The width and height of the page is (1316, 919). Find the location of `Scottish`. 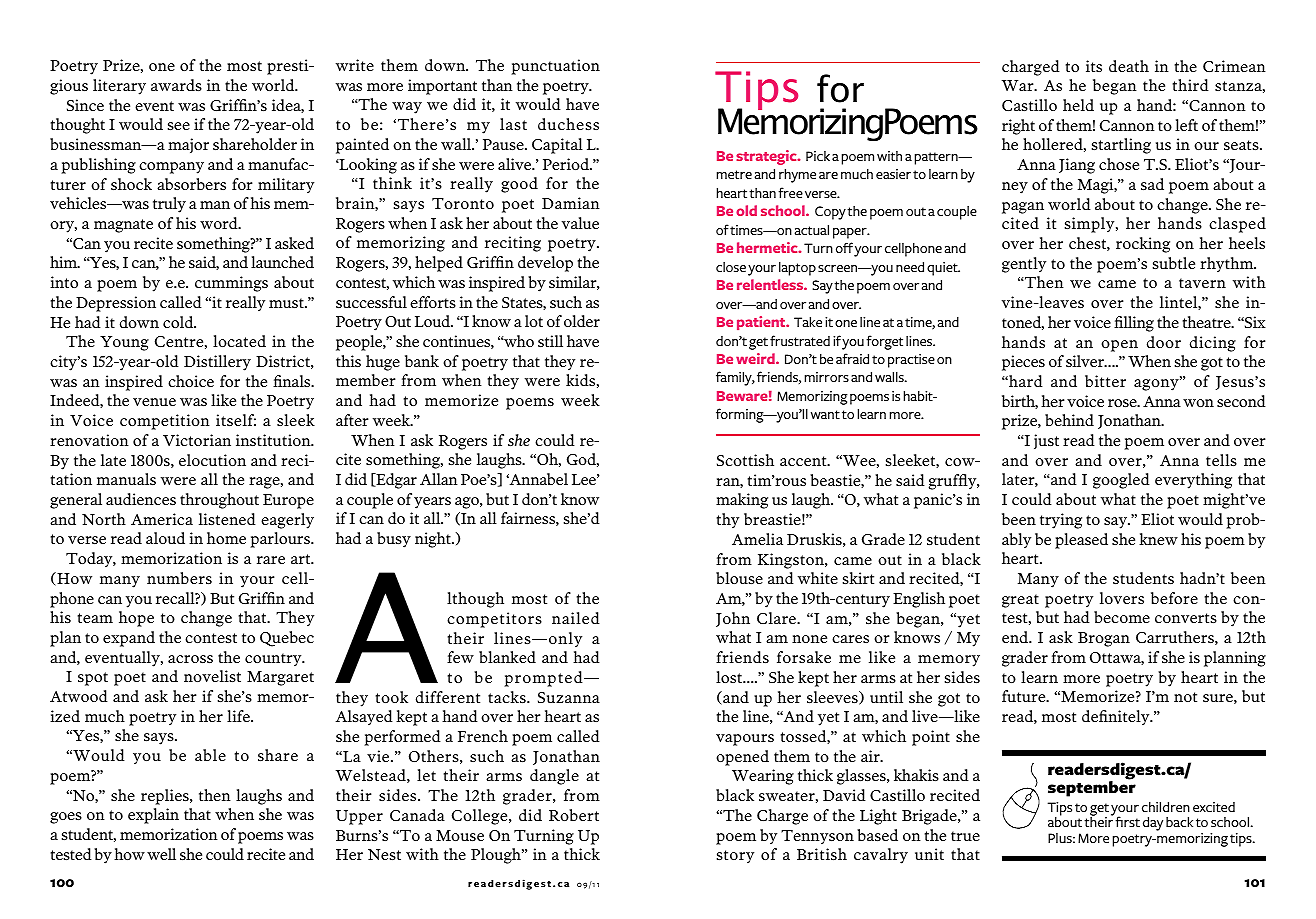

Scottish is located at coordinates (745, 460).
